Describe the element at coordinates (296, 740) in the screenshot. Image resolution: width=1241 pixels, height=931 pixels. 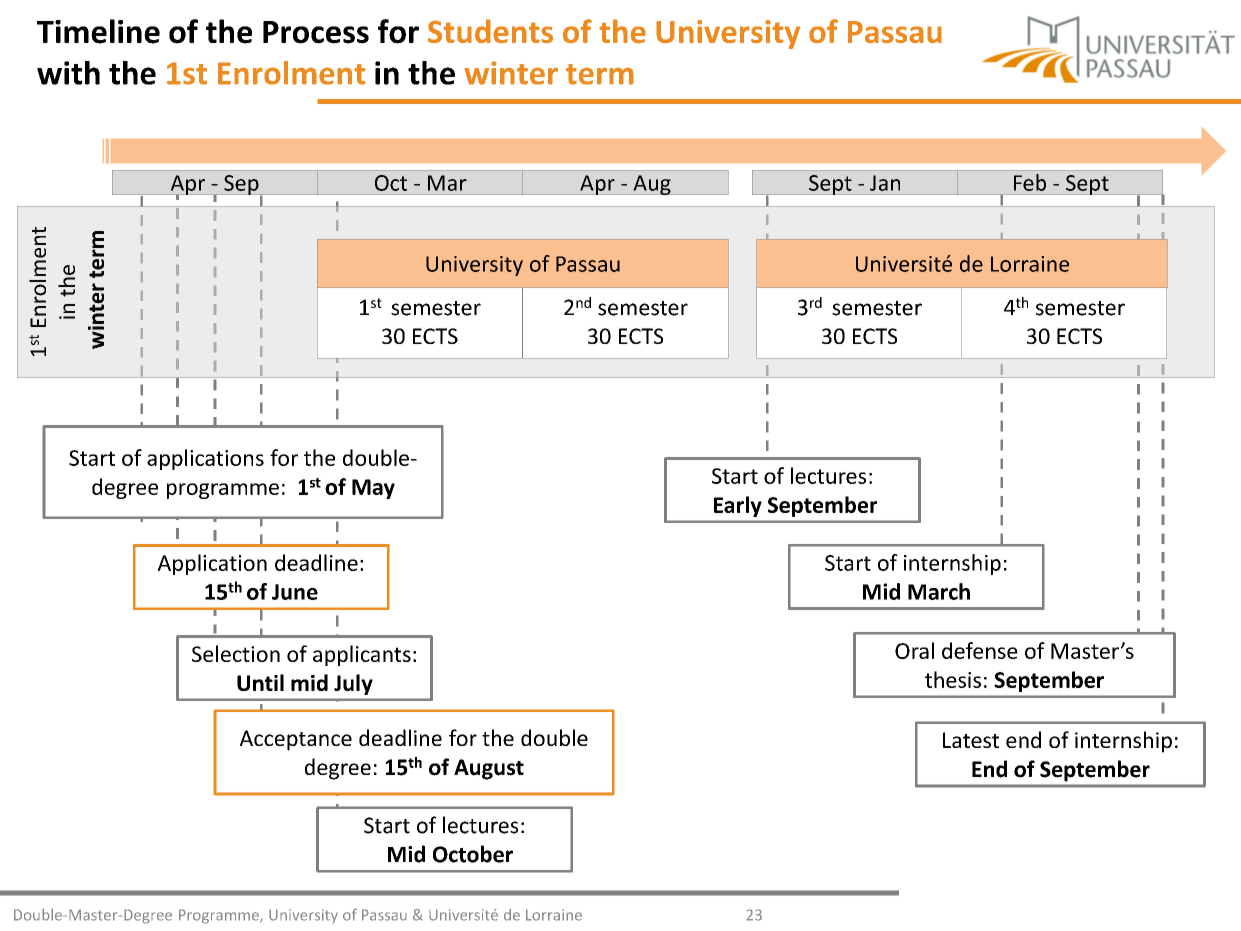
I see `Acceptance` at that location.
